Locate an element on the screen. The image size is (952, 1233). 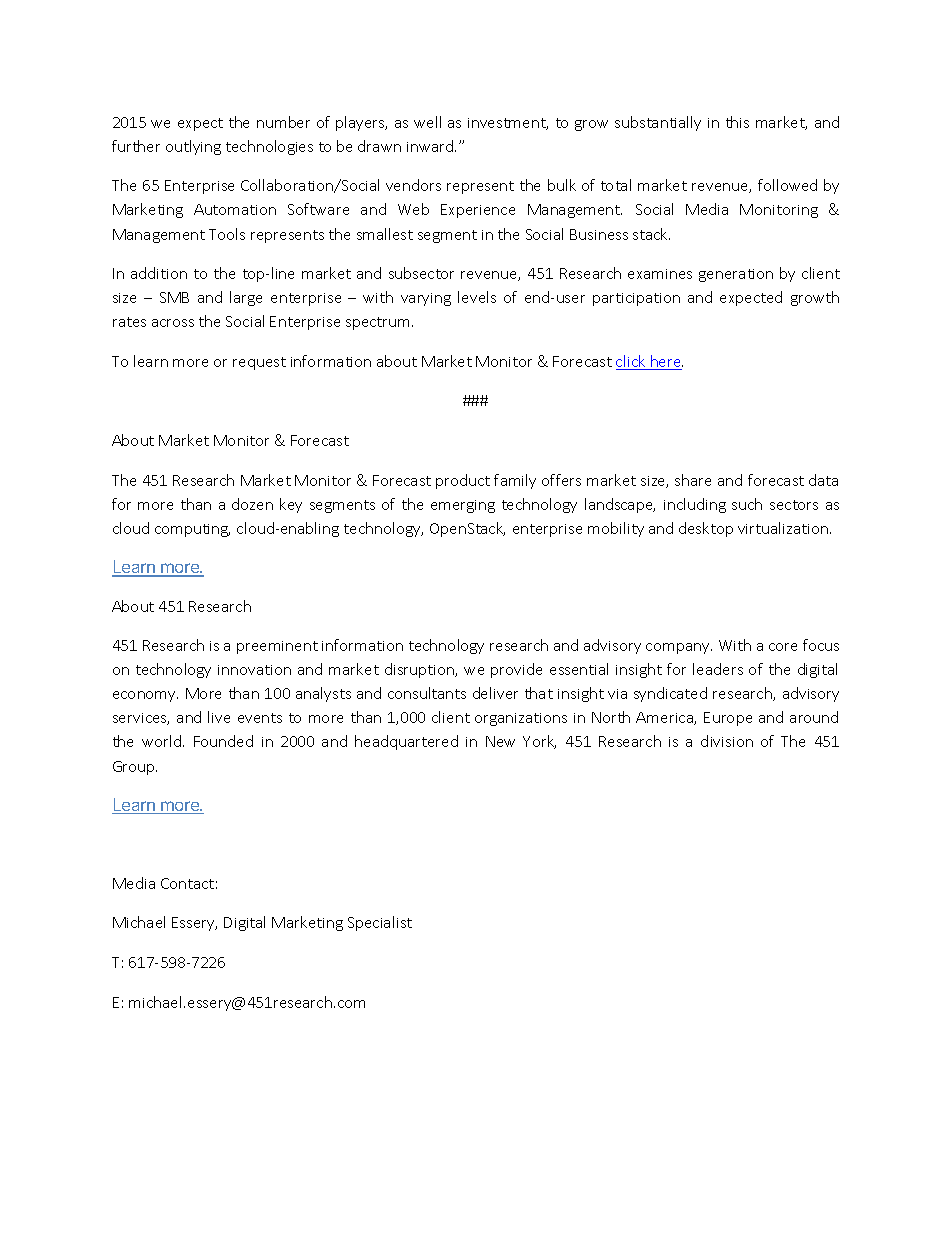
this is located at coordinates (737, 122).
